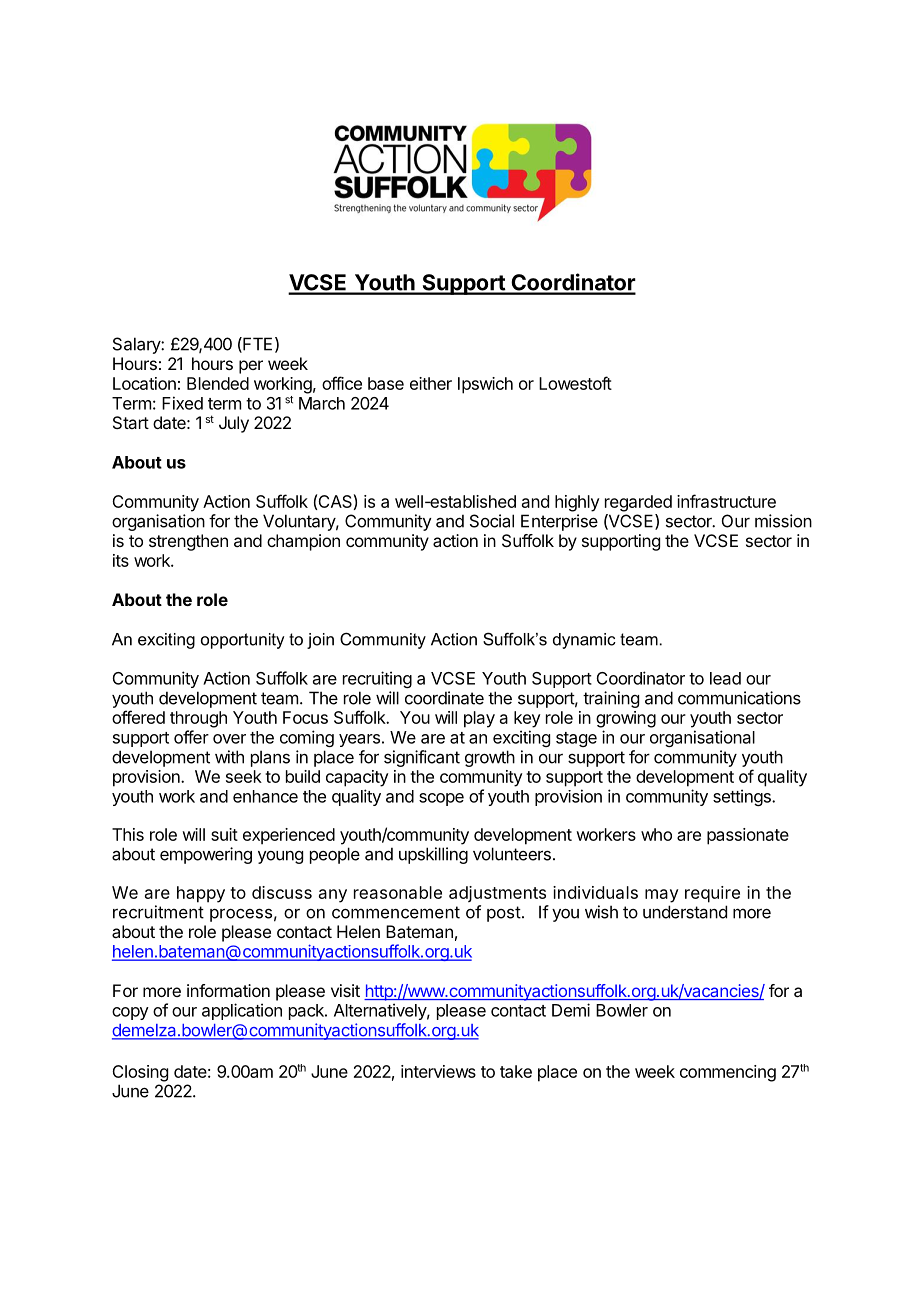 The width and height of the screenshot is (924, 1308). Describe the element at coordinates (377, 679) in the screenshot. I see `recruiting` at that location.
